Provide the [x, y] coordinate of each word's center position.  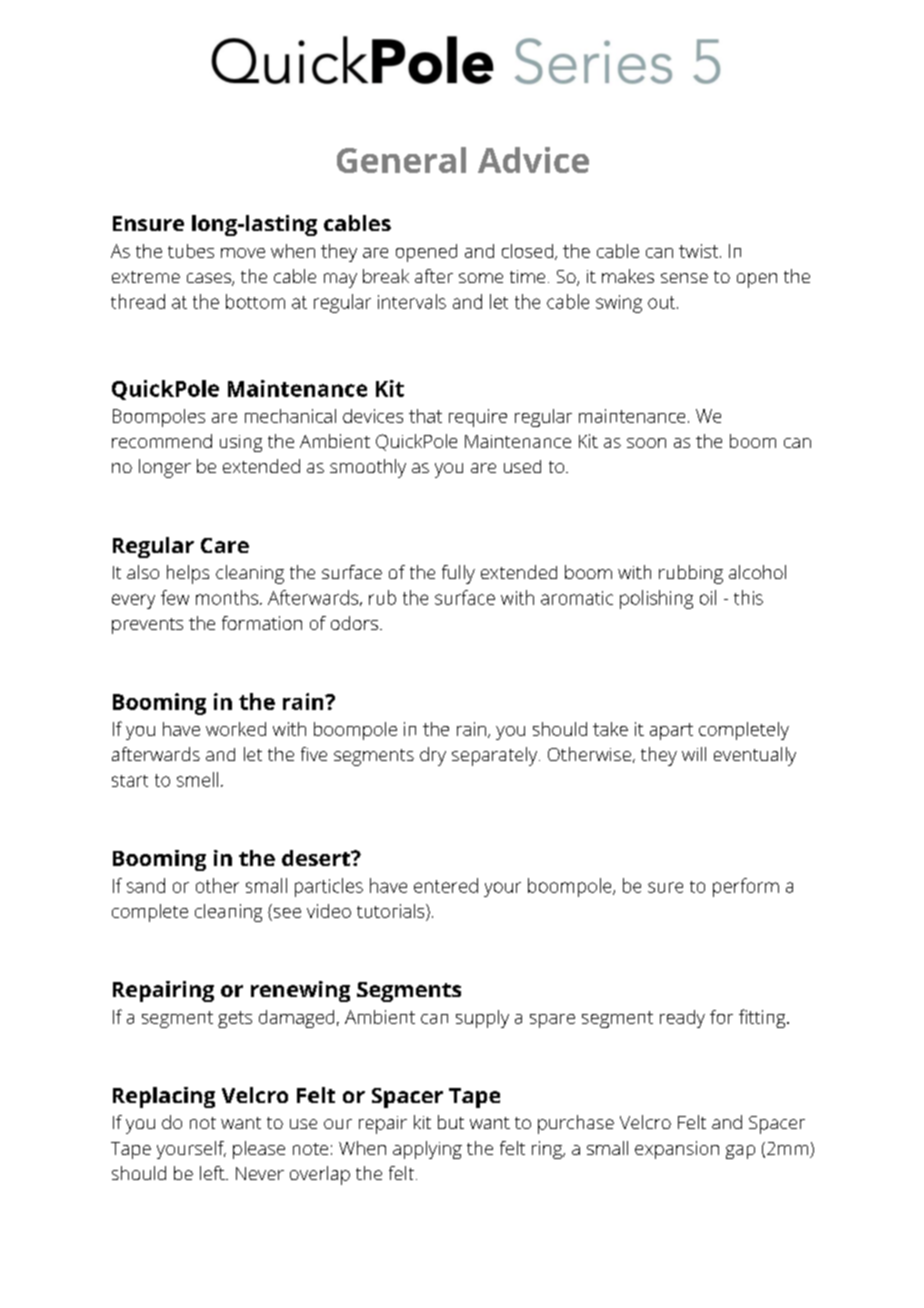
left [213, 1173]
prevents [147, 626]
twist [698, 251]
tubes [191, 251]
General [401, 160]
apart [671, 731]
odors [354, 623]
